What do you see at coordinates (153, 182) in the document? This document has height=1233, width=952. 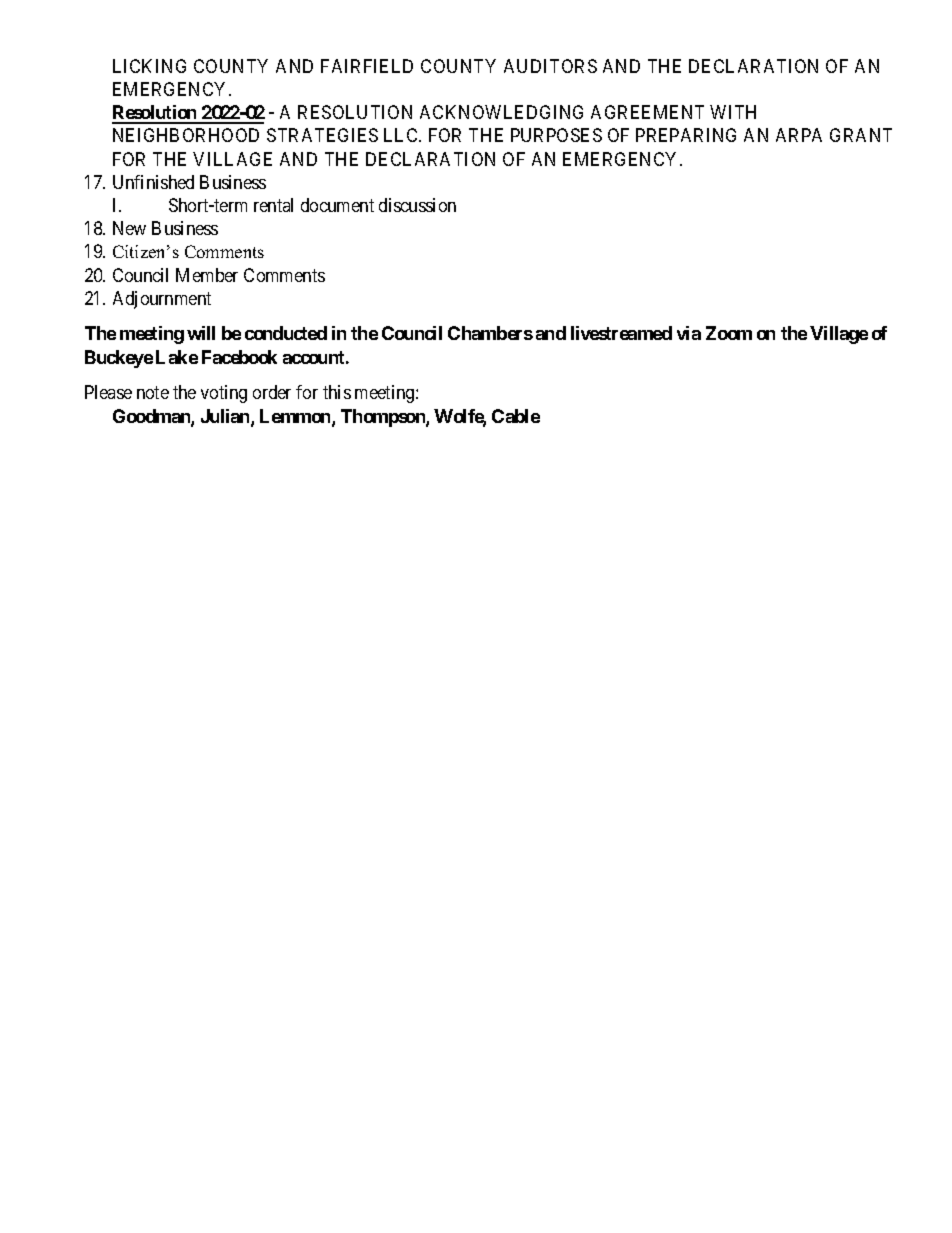 I see `Unfinished` at bounding box center [153, 182].
